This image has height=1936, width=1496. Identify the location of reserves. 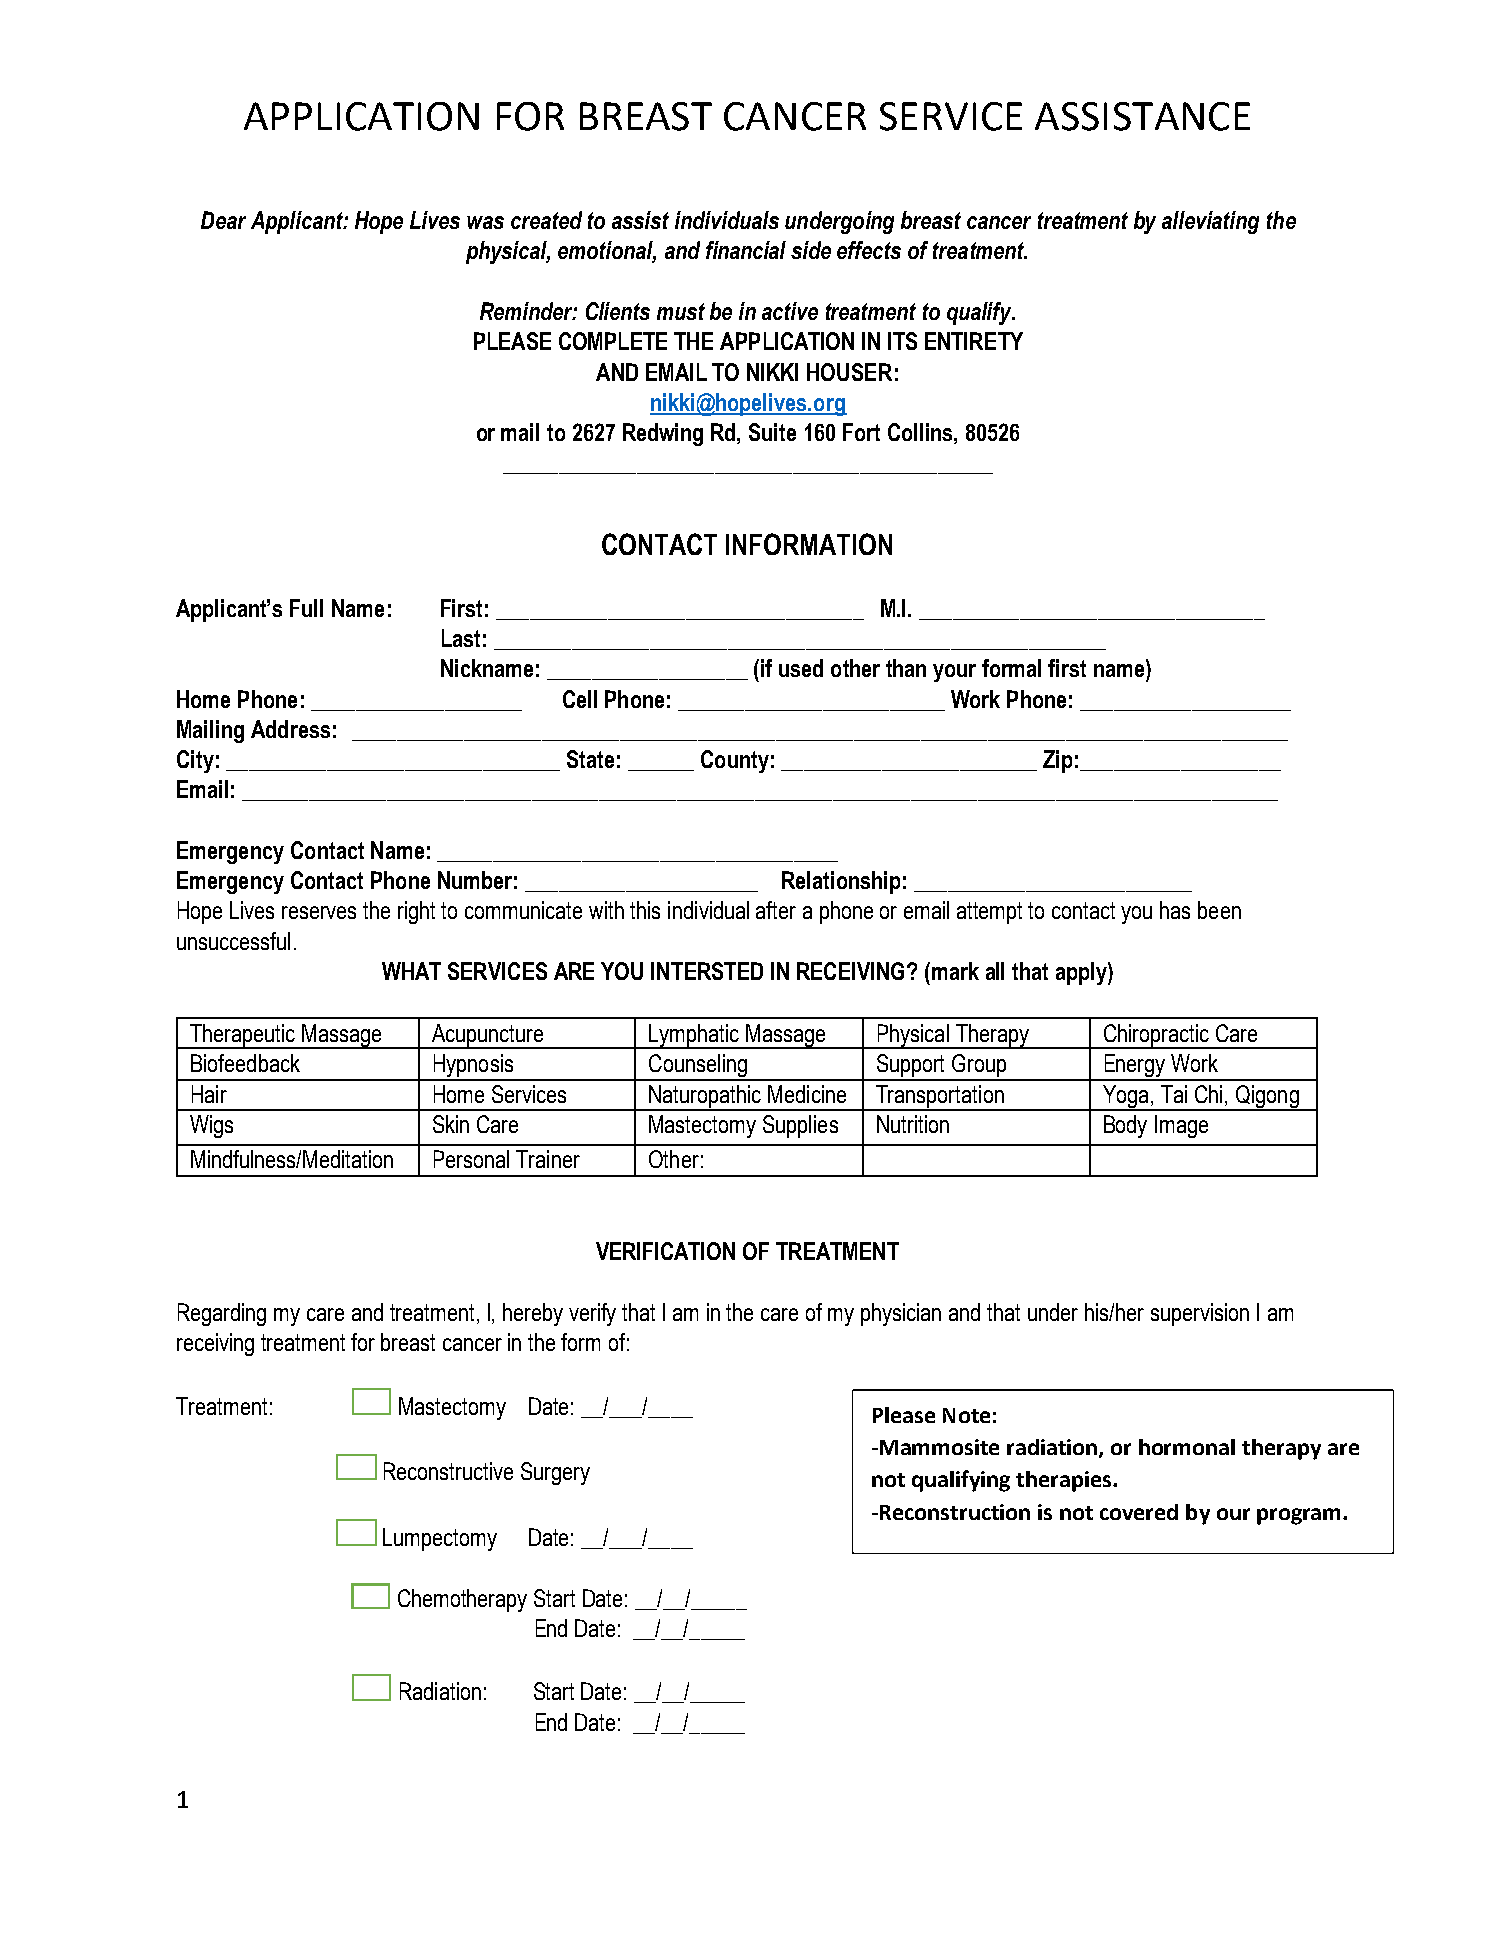
(319, 912).
